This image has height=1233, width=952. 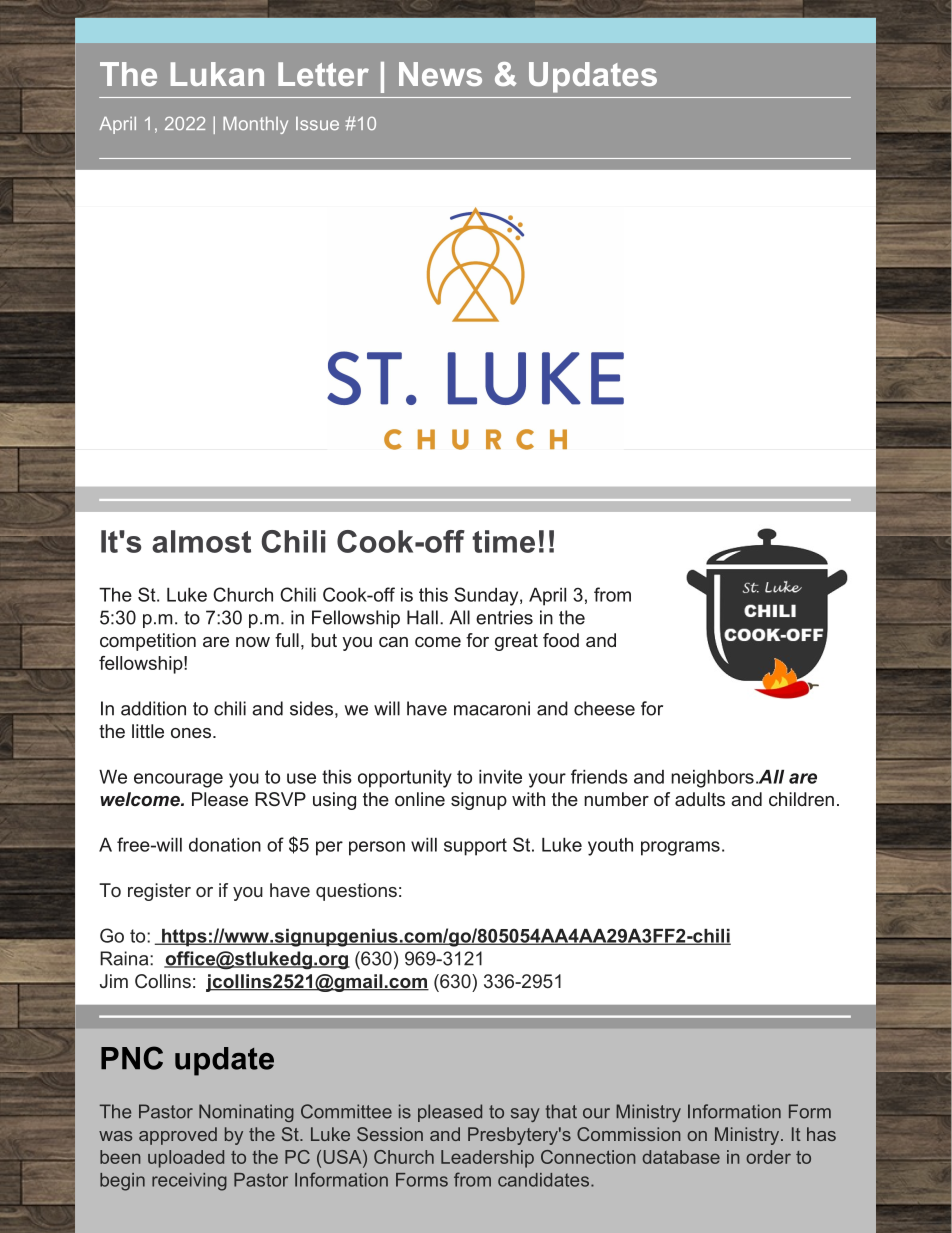 What do you see at coordinates (255, 125) in the image?
I see `Monthly` at bounding box center [255, 125].
